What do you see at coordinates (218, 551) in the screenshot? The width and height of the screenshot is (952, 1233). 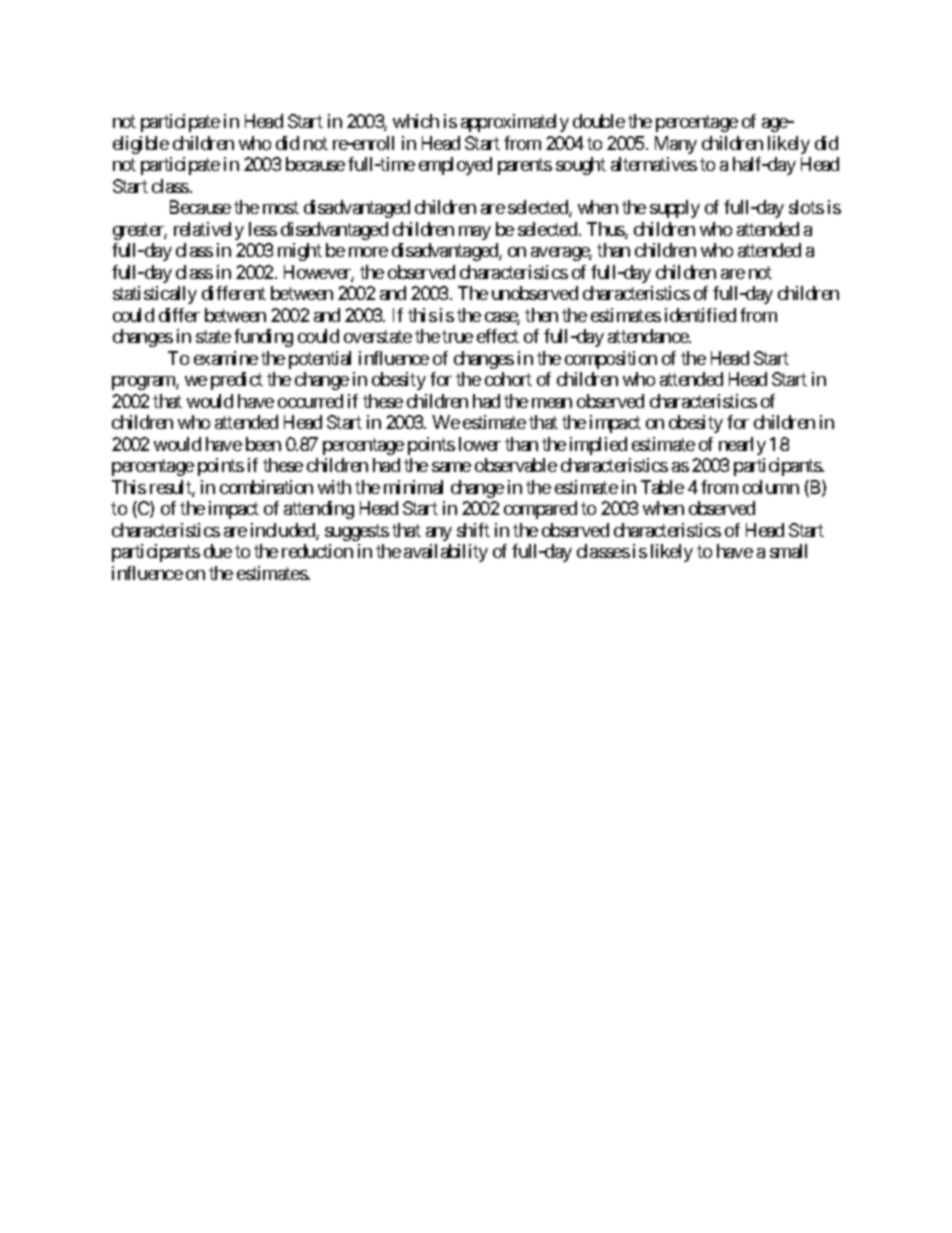 I see `due` at bounding box center [218, 551].
